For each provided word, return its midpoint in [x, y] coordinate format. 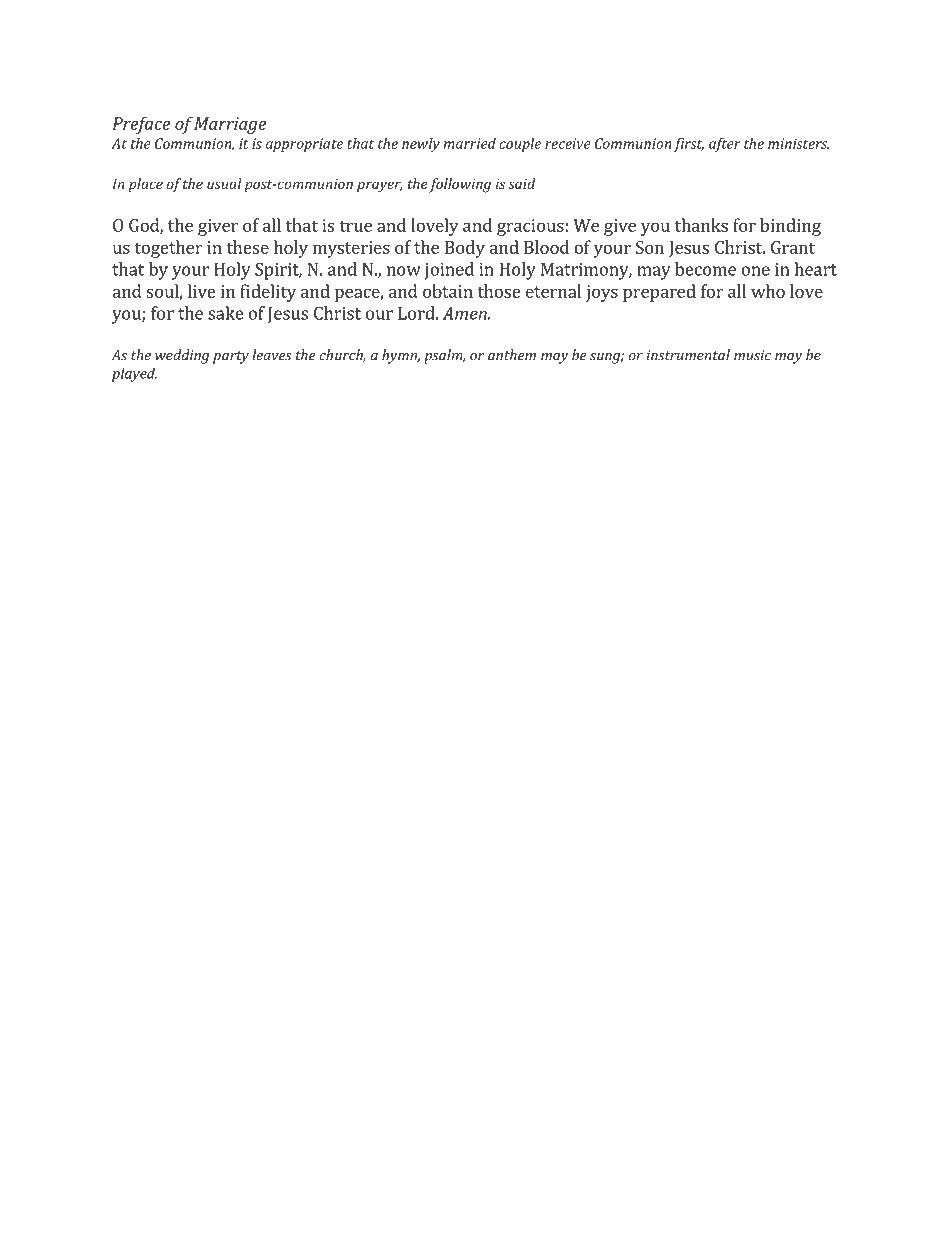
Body [465, 249]
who [768, 291]
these [247, 247]
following [460, 185]
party [231, 357]
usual [224, 183]
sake [226, 313]
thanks [701, 225]
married [469, 143]
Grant [793, 247]
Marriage [230, 125]
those [499, 291]
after [725, 145]
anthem [512, 355]
